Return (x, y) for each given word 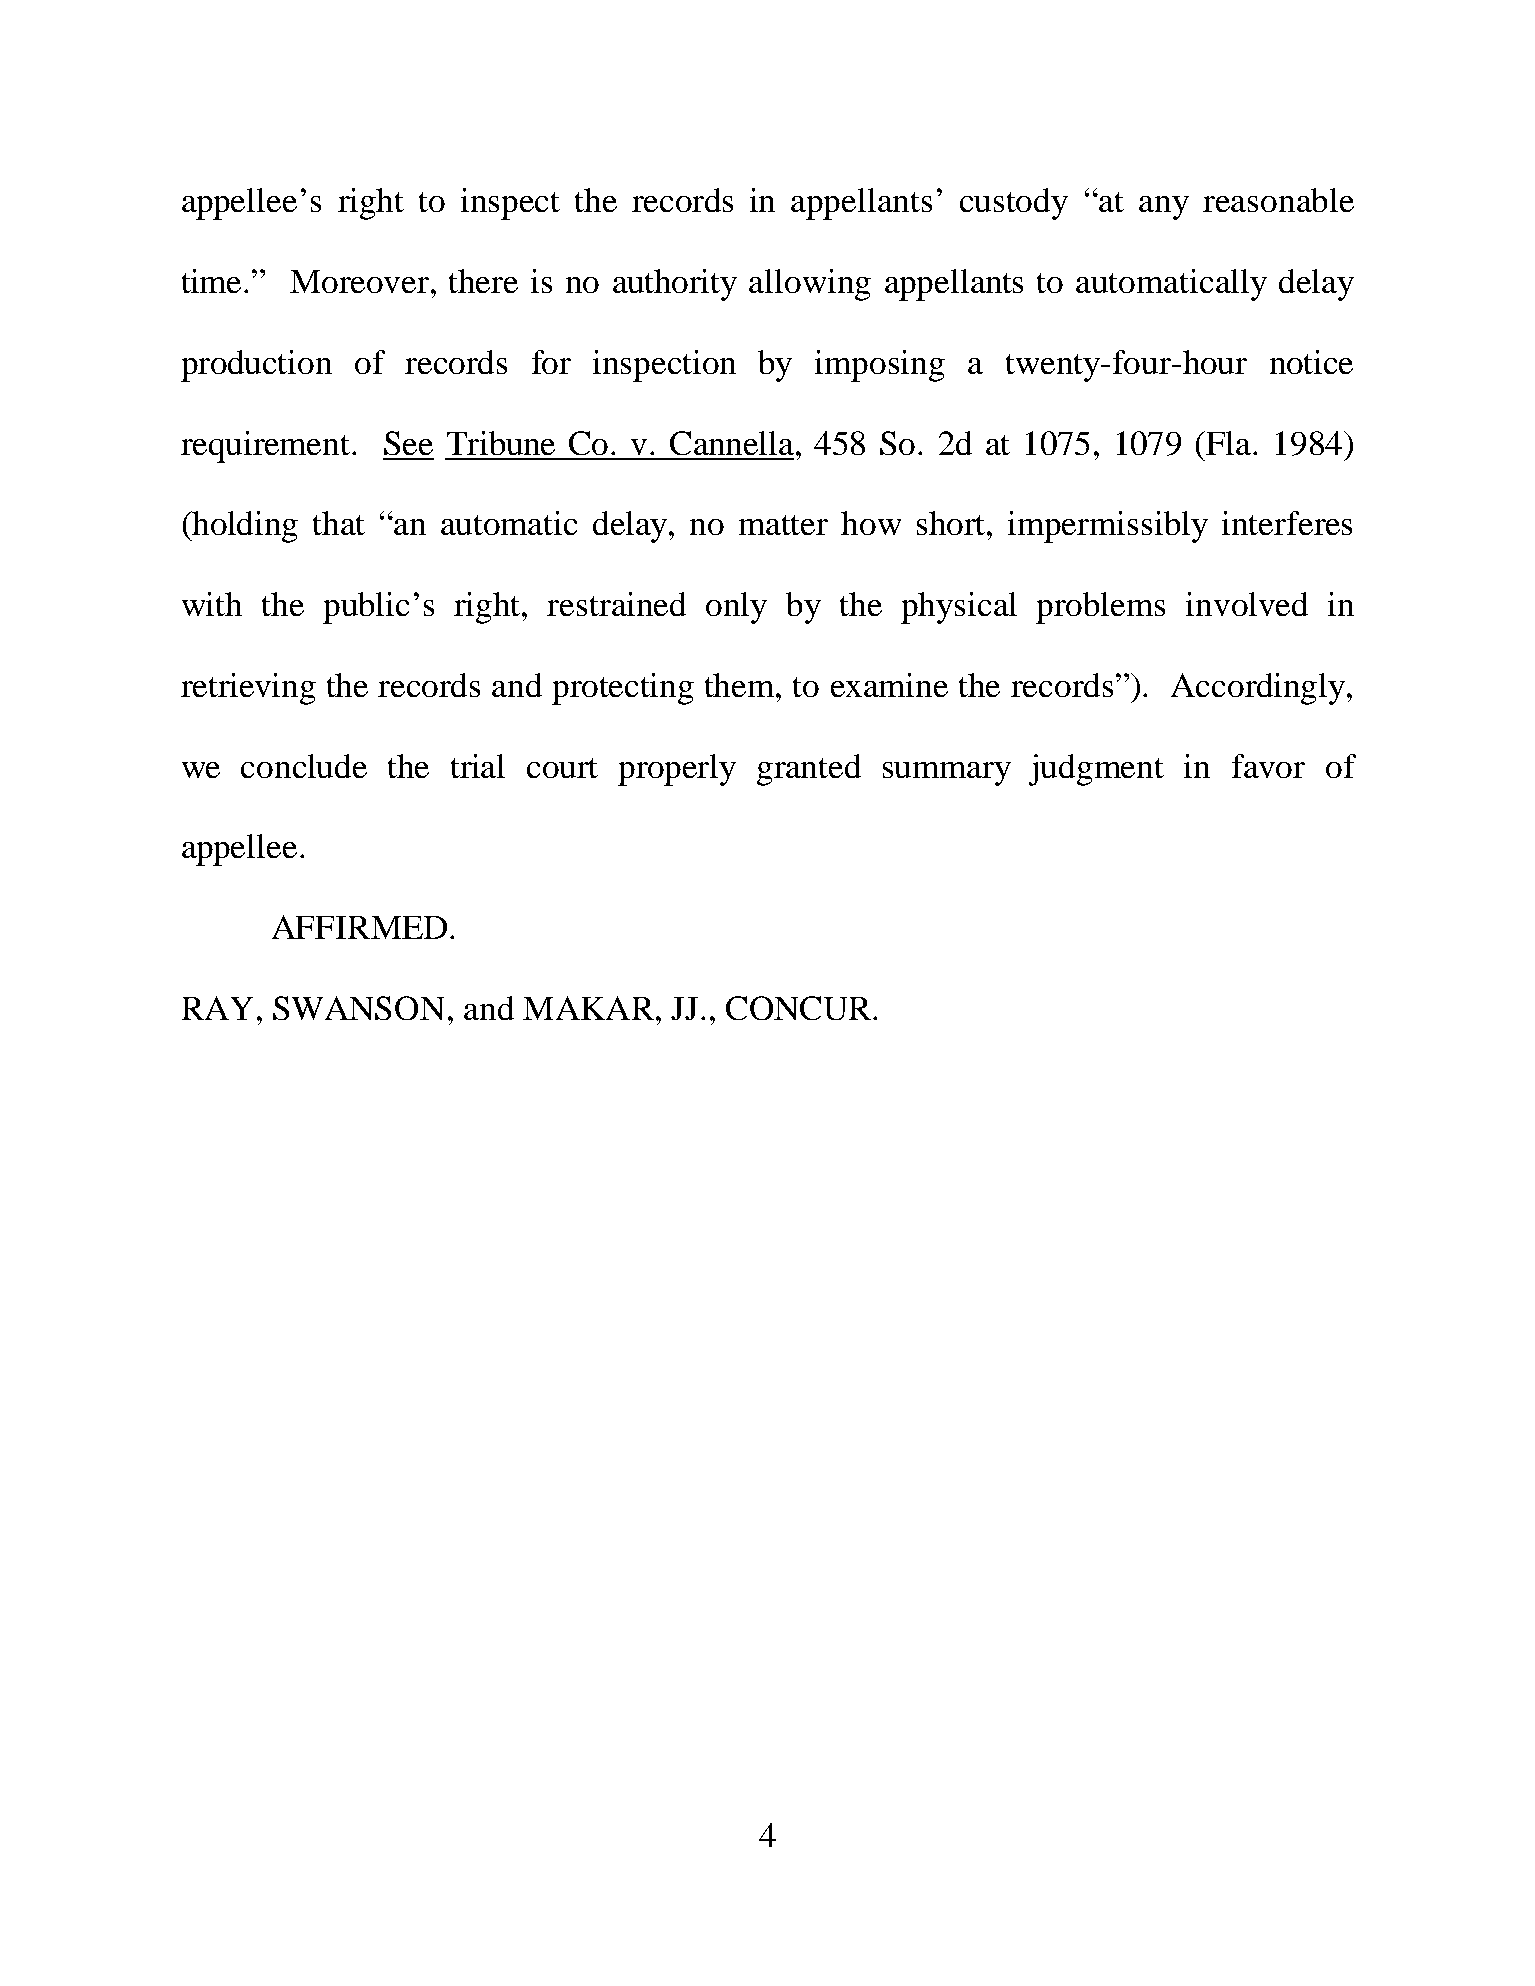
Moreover (359, 281)
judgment (1096, 770)
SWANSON (358, 1008)
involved (1247, 604)
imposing (880, 366)
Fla (1230, 443)
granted (809, 770)
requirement (267, 447)
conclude (304, 766)
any (1164, 208)
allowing (810, 285)
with (212, 604)
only (736, 608)
